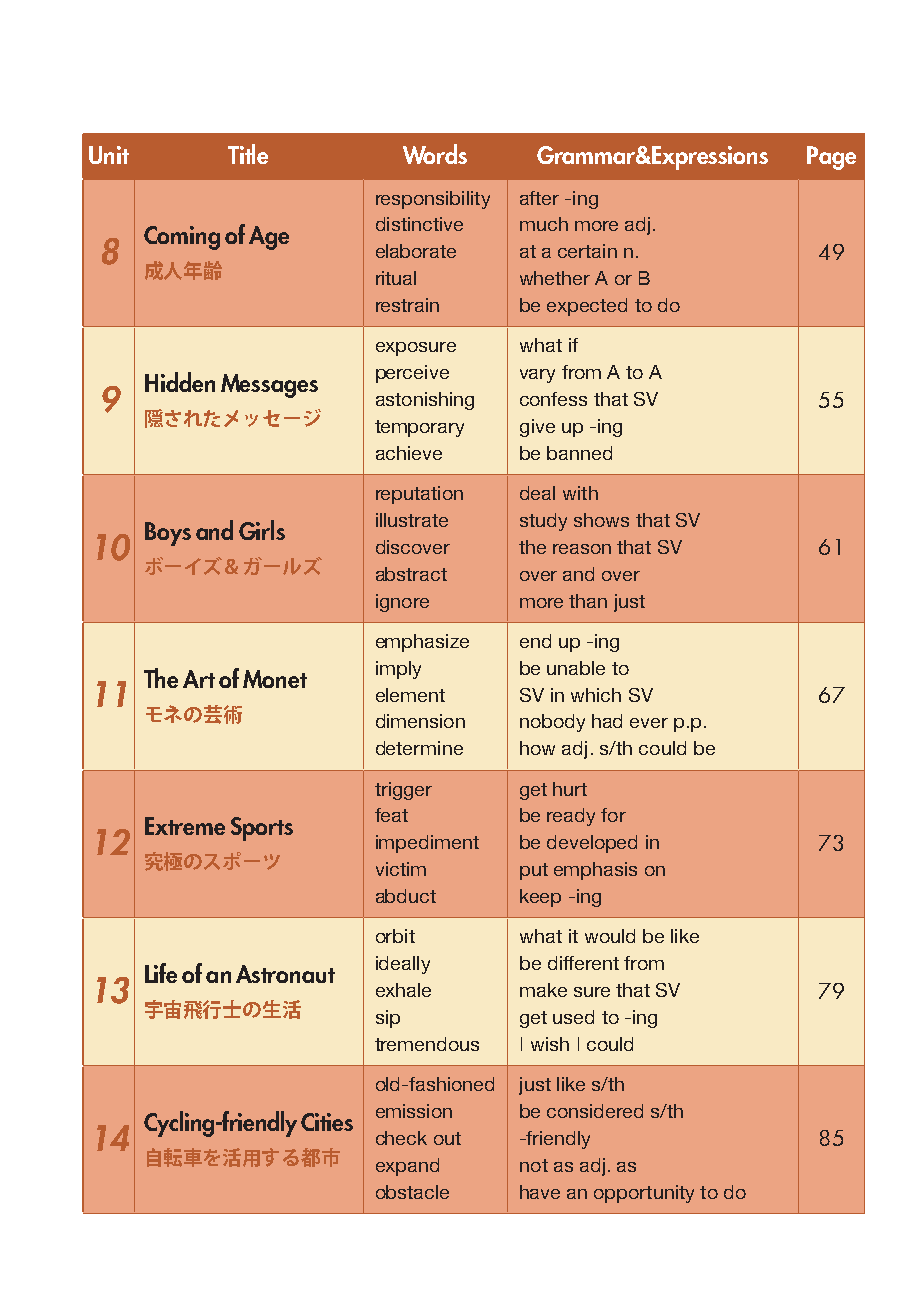 The height and width of the screenshot is (1305, 924). What do you see at coordinates (327, 1122) in the screenshot?
I see `Cities` at bounding box center [327, 1122].
